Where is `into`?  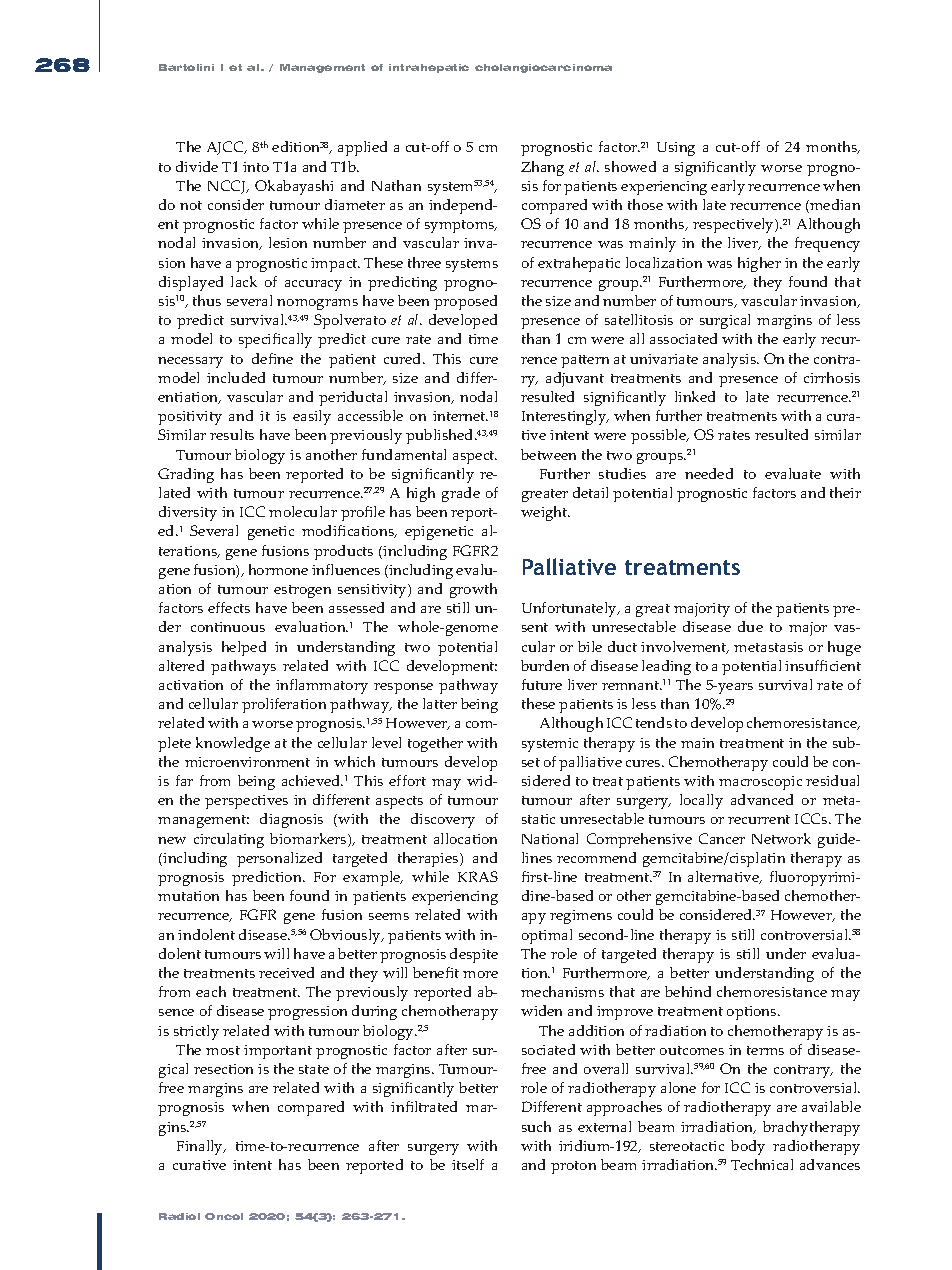 into is located at coordinates (256, 167).
